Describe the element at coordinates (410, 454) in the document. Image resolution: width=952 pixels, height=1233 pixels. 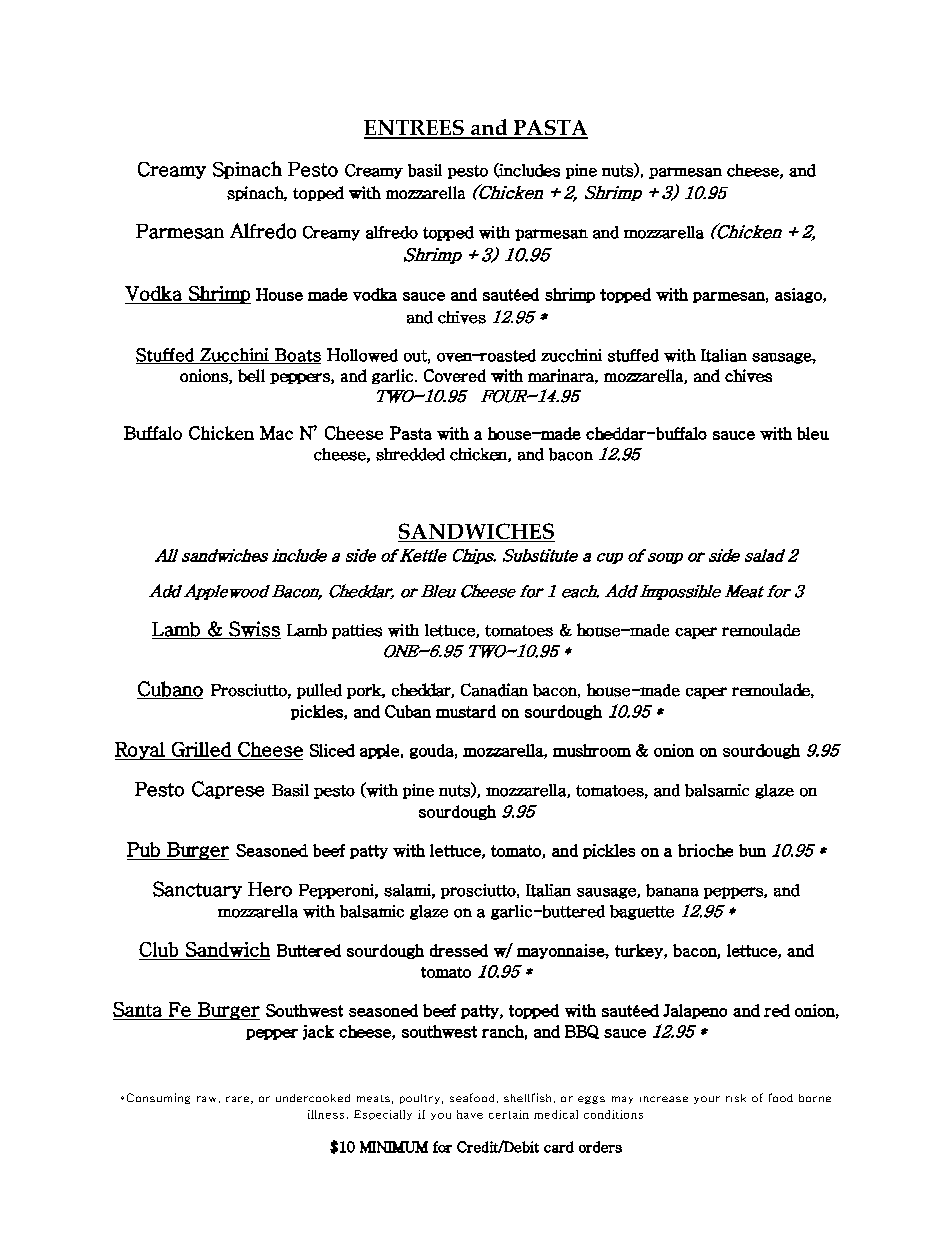
I see `shredded` at that location.
